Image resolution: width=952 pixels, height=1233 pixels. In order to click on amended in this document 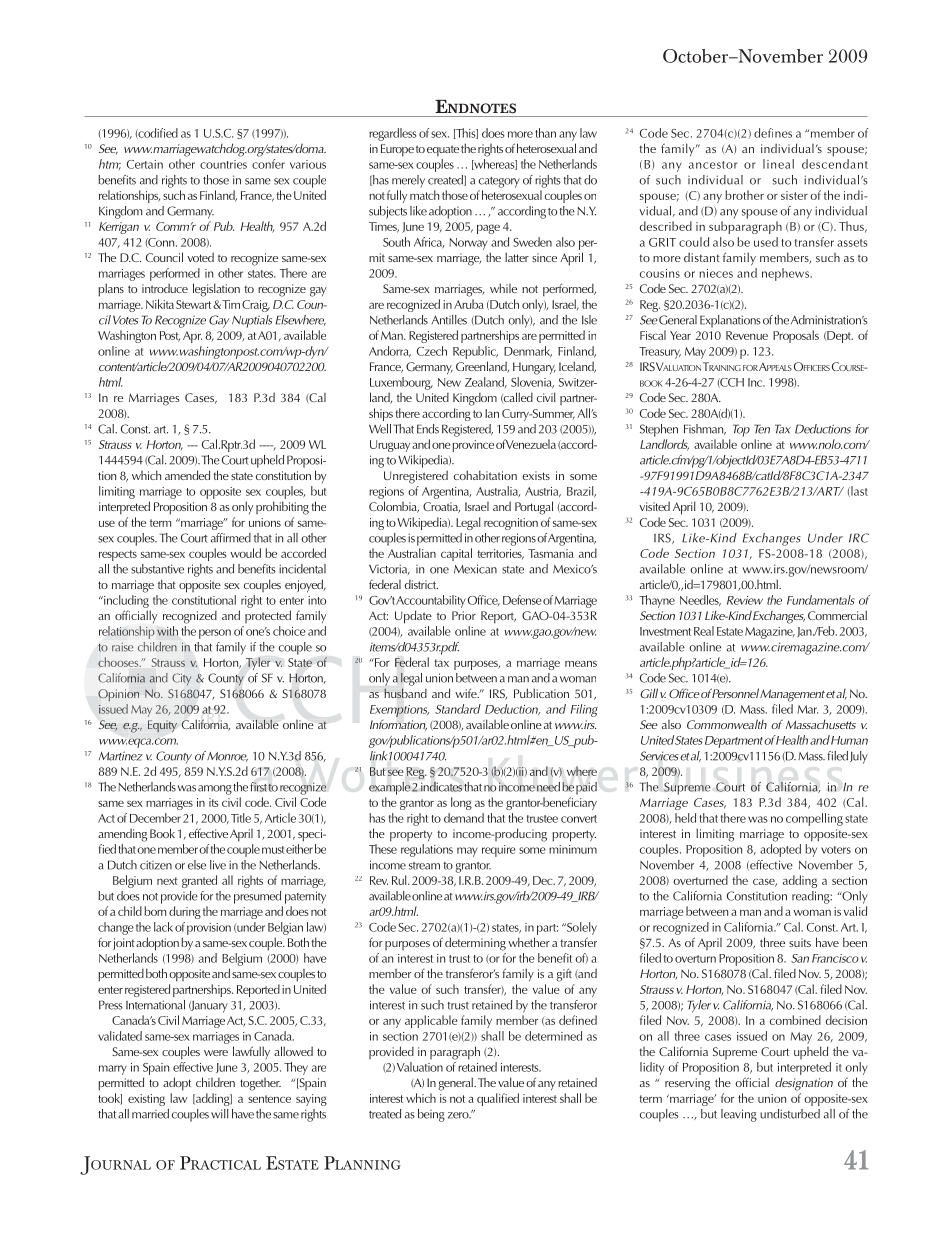, I will do `click(187, 475)`.
